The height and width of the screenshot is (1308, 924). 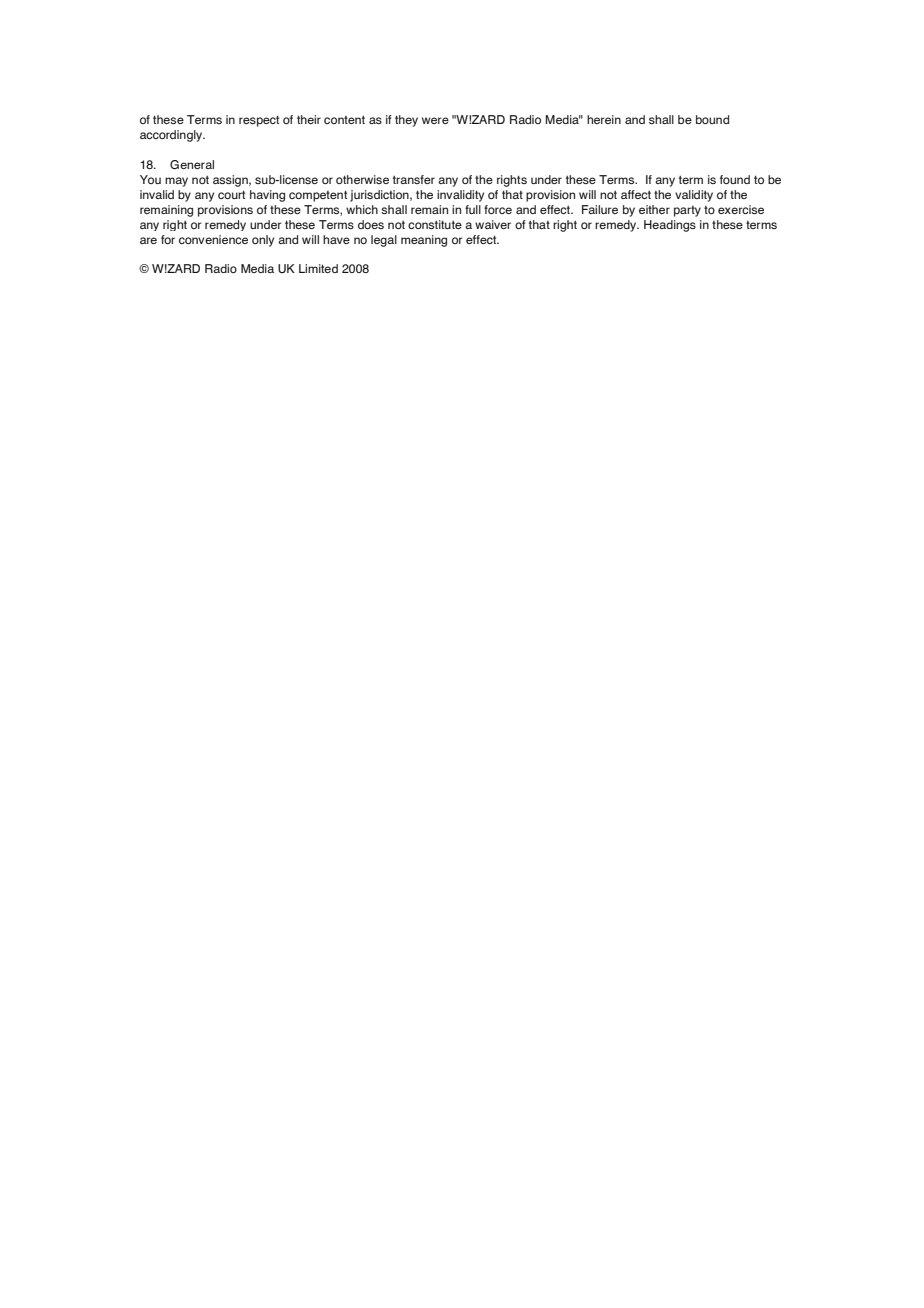 What do you see at coordinates (435, 120) in the screenshot?
I see `were` at bounding box center [435, 120].
